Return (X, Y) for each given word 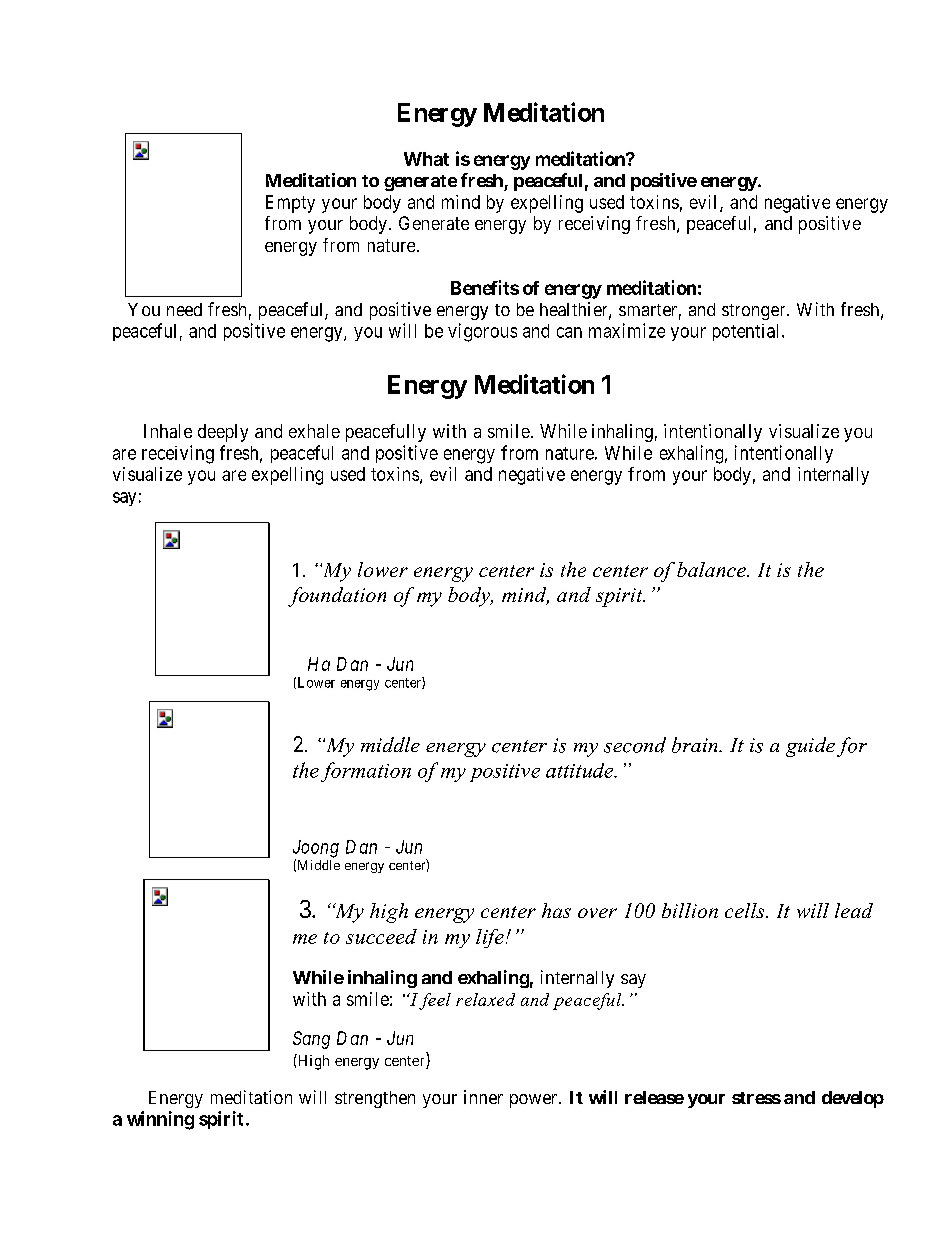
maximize (627, 330)
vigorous (482, 332)
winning (160, 1120)
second (635, 745)
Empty (290, 204)
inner (483, 1097)
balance (712, 569)
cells (746, 910)
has (556, 910)
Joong (316, 850)
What (426, 159)
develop (853, 1099)
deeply (223, 433)
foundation (337, 597)
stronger (755, 312)
